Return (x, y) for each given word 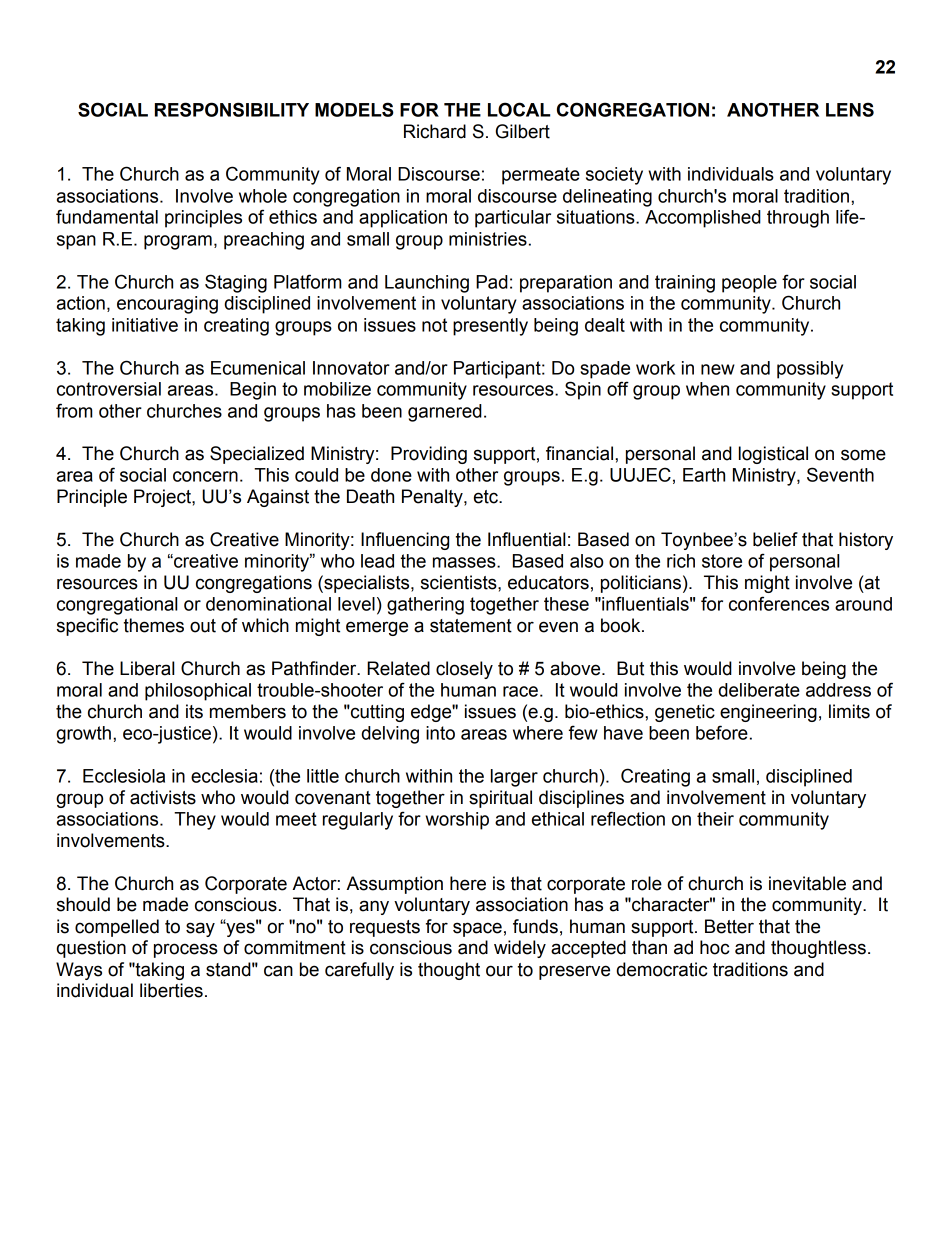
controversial (109, 389)
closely (464, 670)
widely (520, 949)
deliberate (759, 690)
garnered (445, 413)
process (186, 950)
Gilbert (523, 131)
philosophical (198, 692)
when (707, 389)
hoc (714, 947)
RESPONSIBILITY (232, 109)
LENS (850, 109)
